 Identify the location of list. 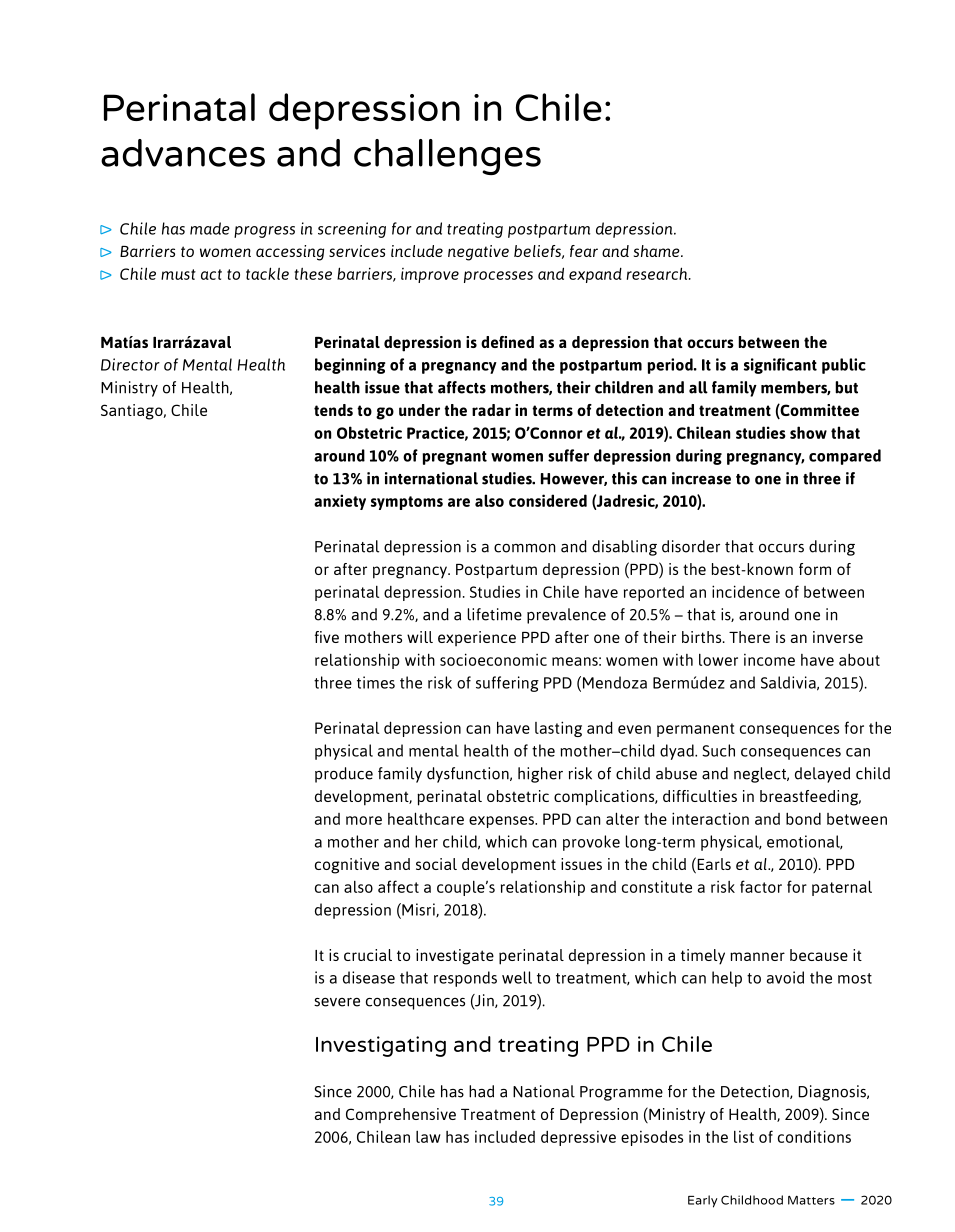
(744, 1137).
